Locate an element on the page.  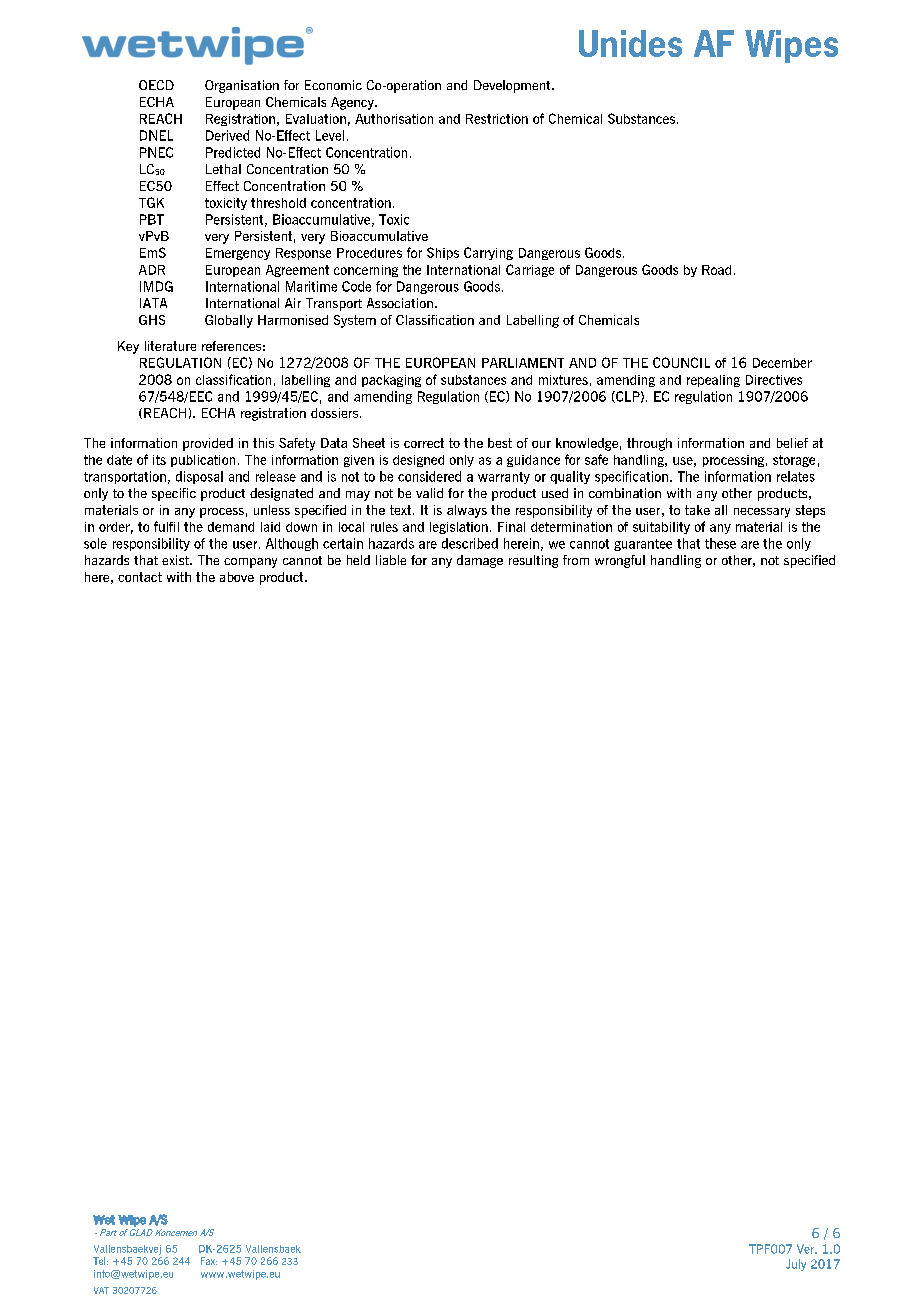
Restriction is located at coordinates (497, 119).
